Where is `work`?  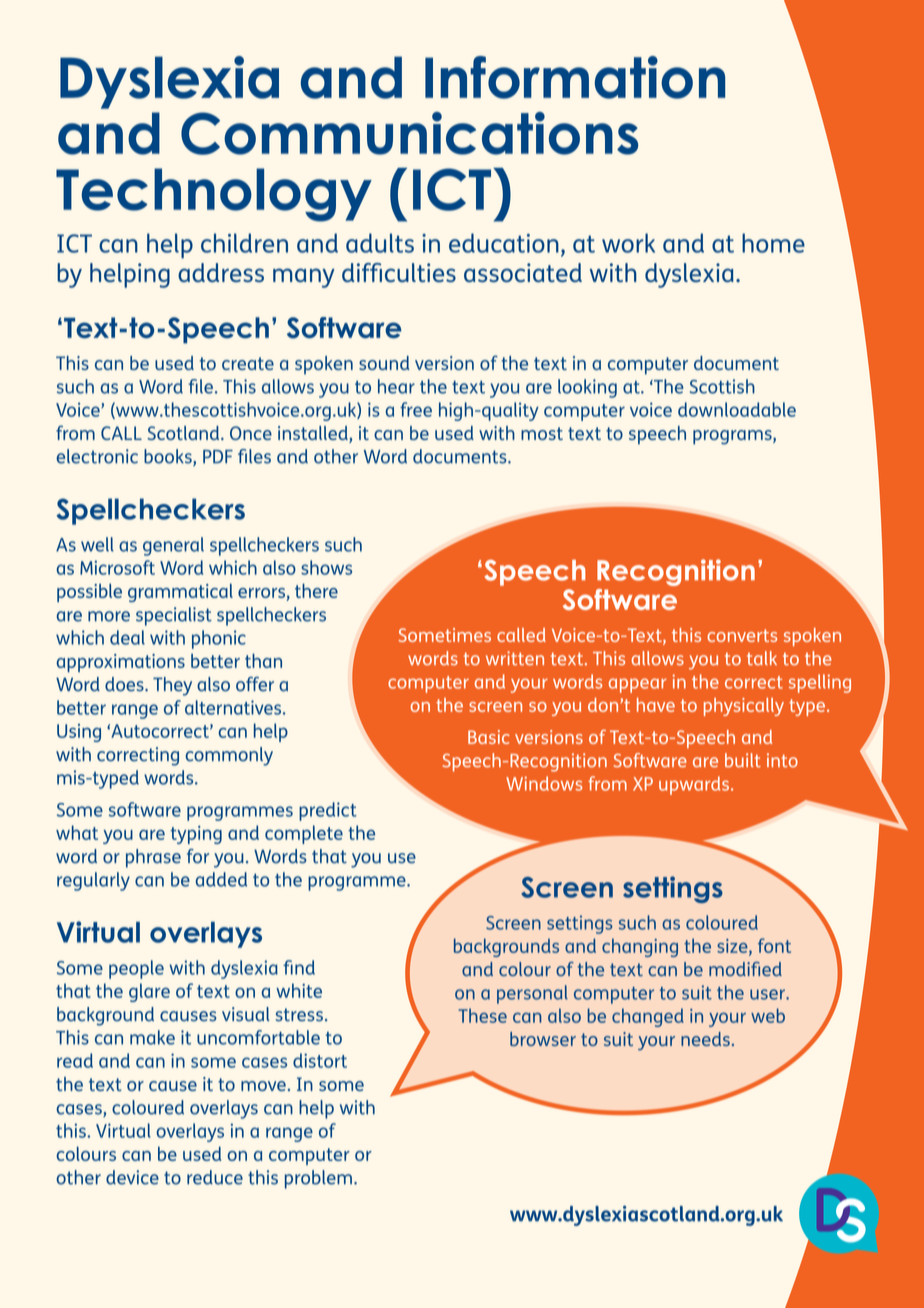 work is located at coordinates (628, 243).
